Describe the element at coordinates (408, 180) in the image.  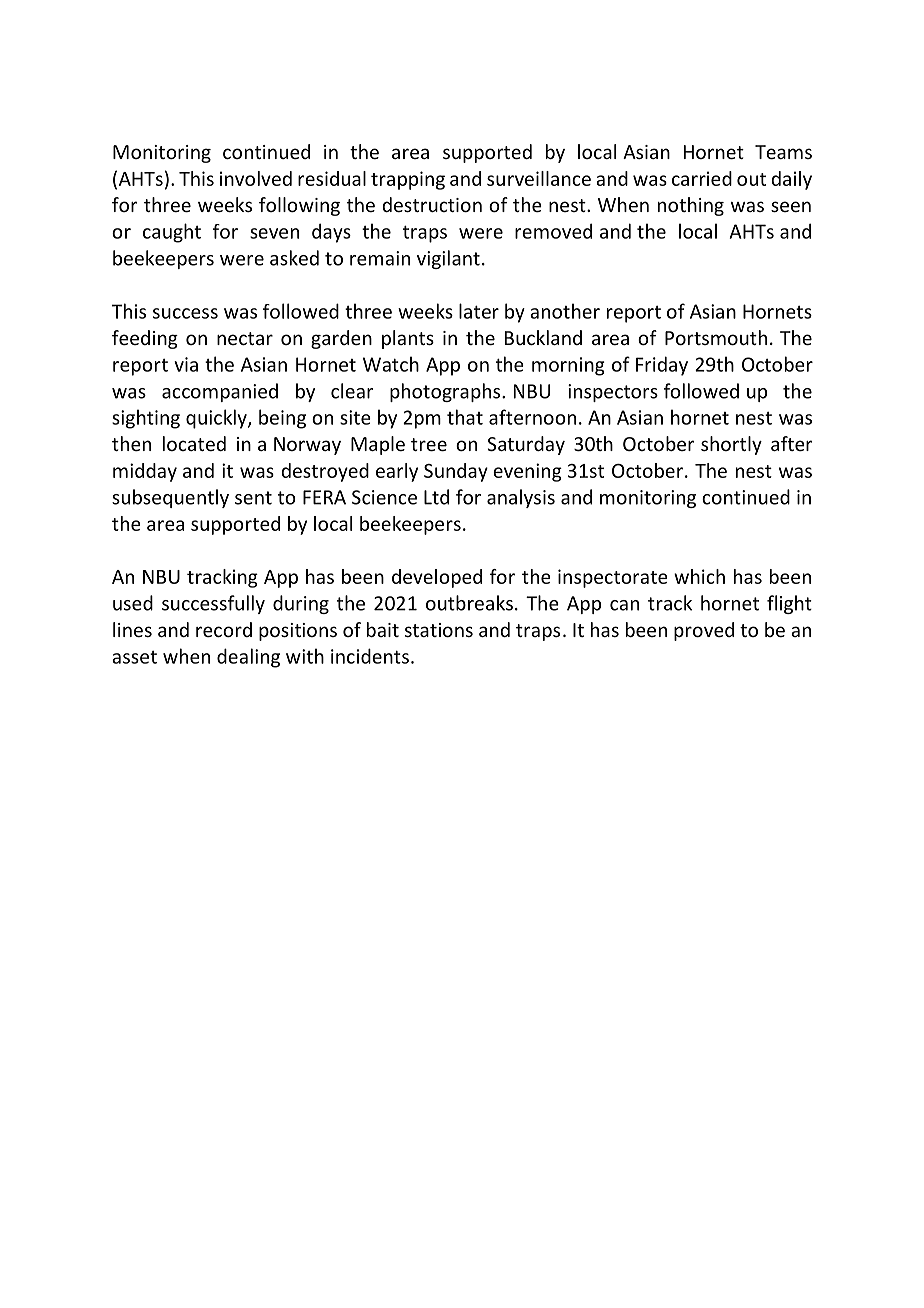
I see `trapping` at that location.
